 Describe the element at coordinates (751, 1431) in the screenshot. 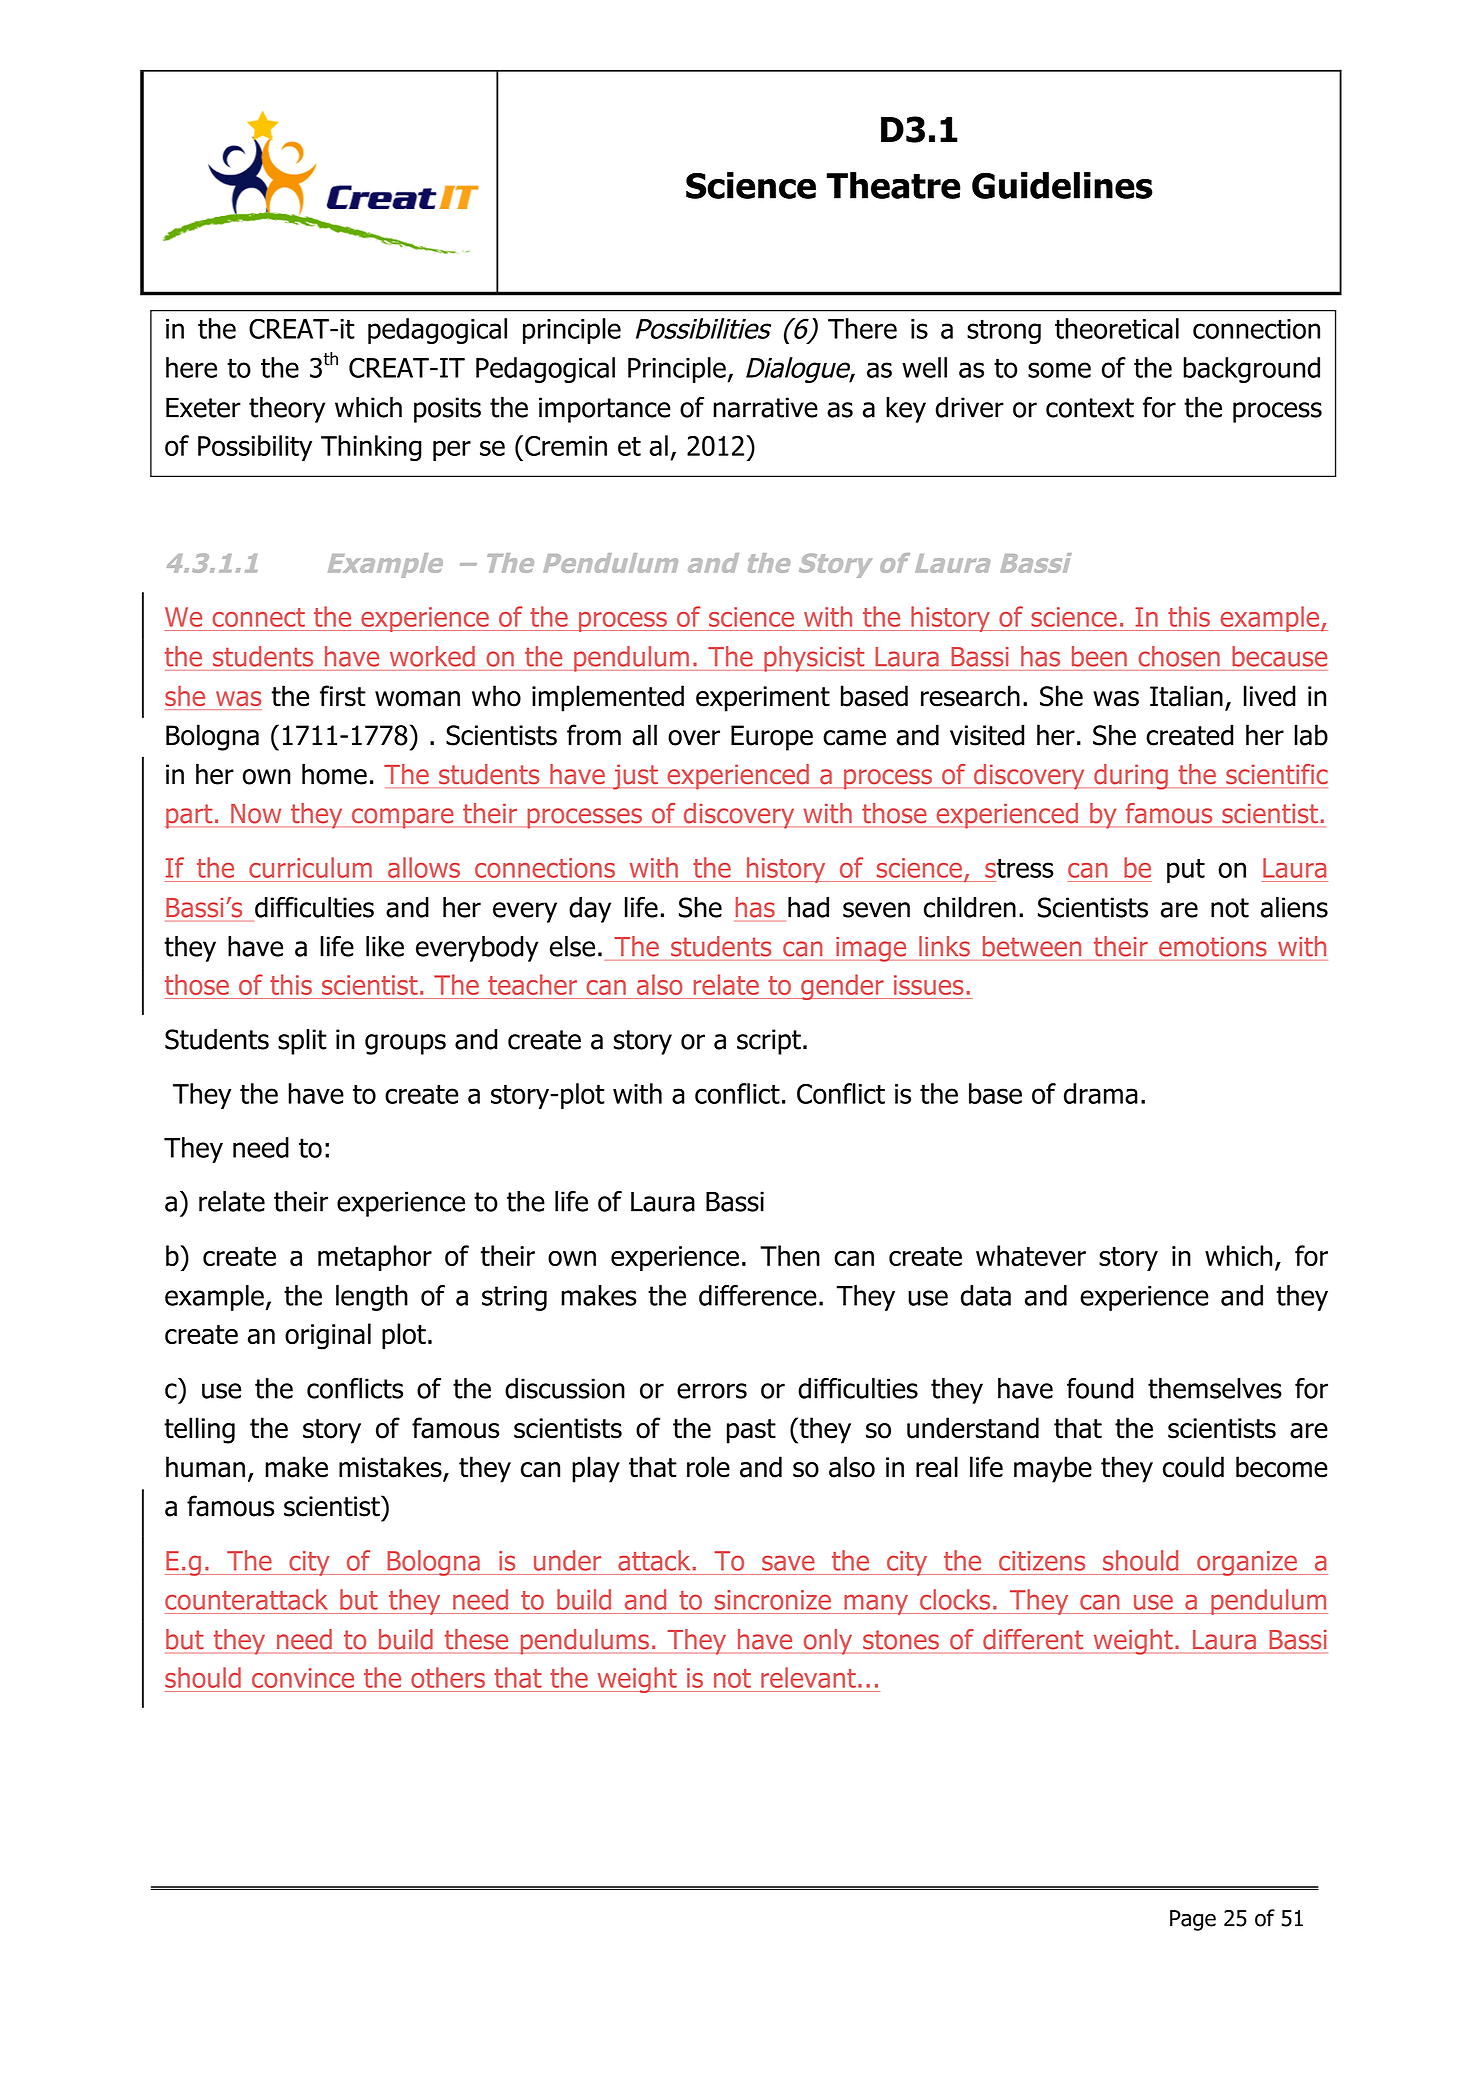

I see `past` at that location.
